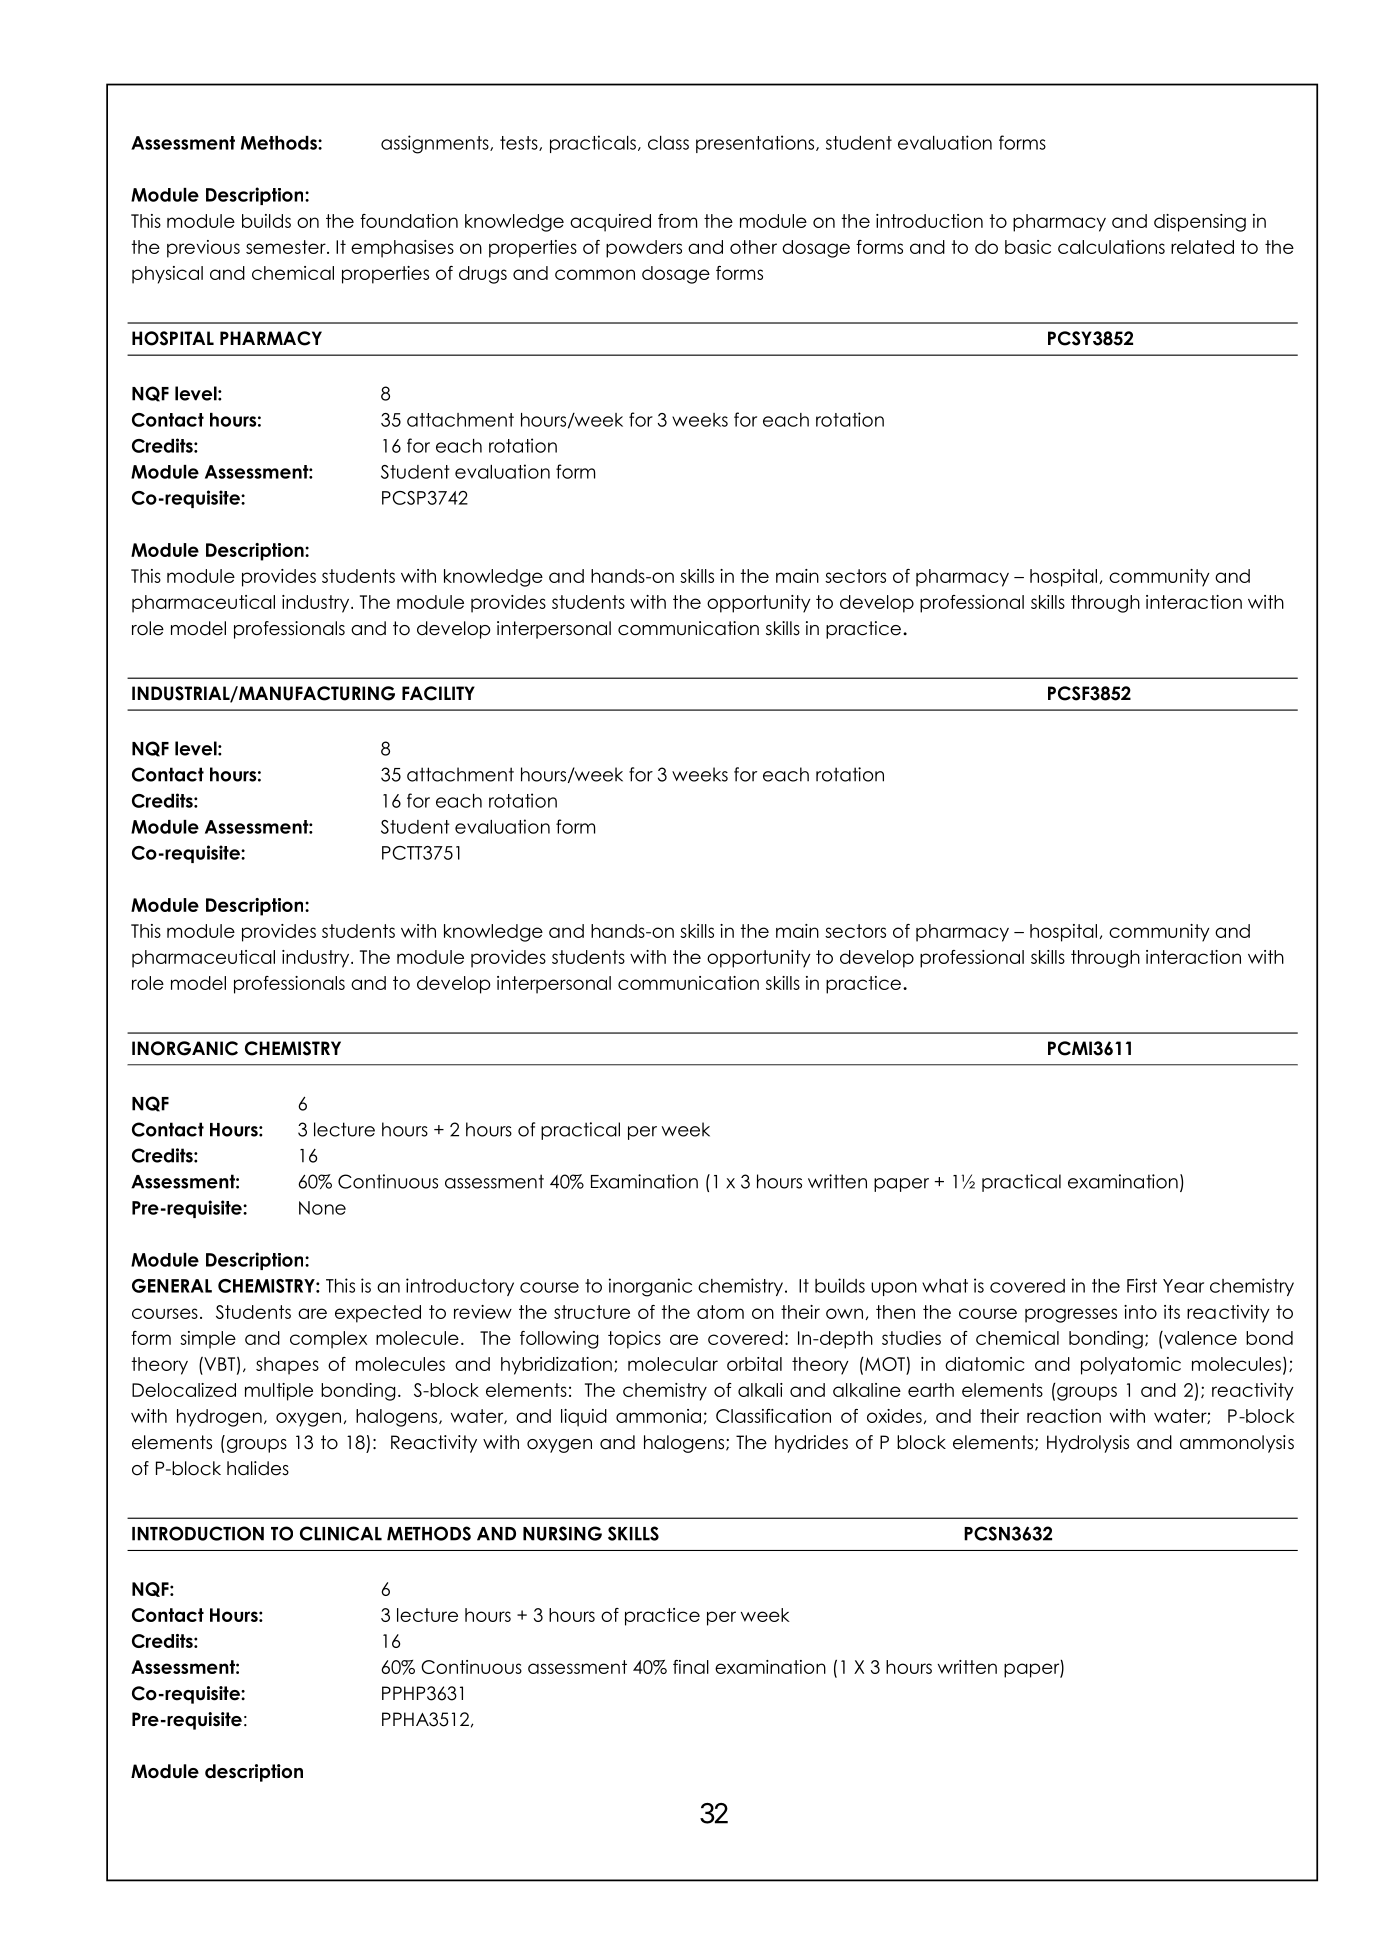 This screenshot has width=1376, height=1945. I want to click on None, so click(322, 1208).
